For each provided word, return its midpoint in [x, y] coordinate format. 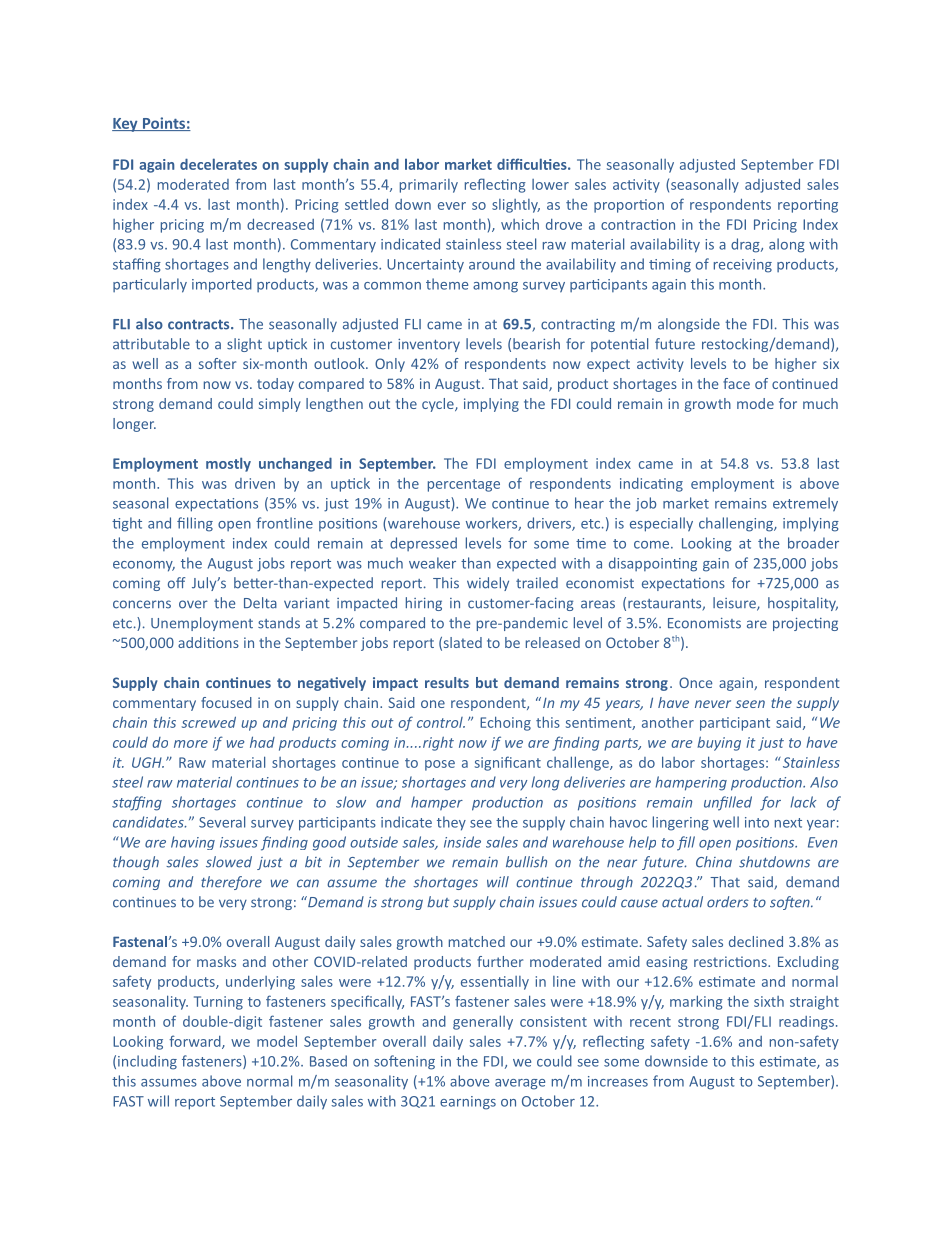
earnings [468, 1103]
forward [196, 1042]
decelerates [218, 164]
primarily [429, 186]
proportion [629, 206]
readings [806, 1023]
